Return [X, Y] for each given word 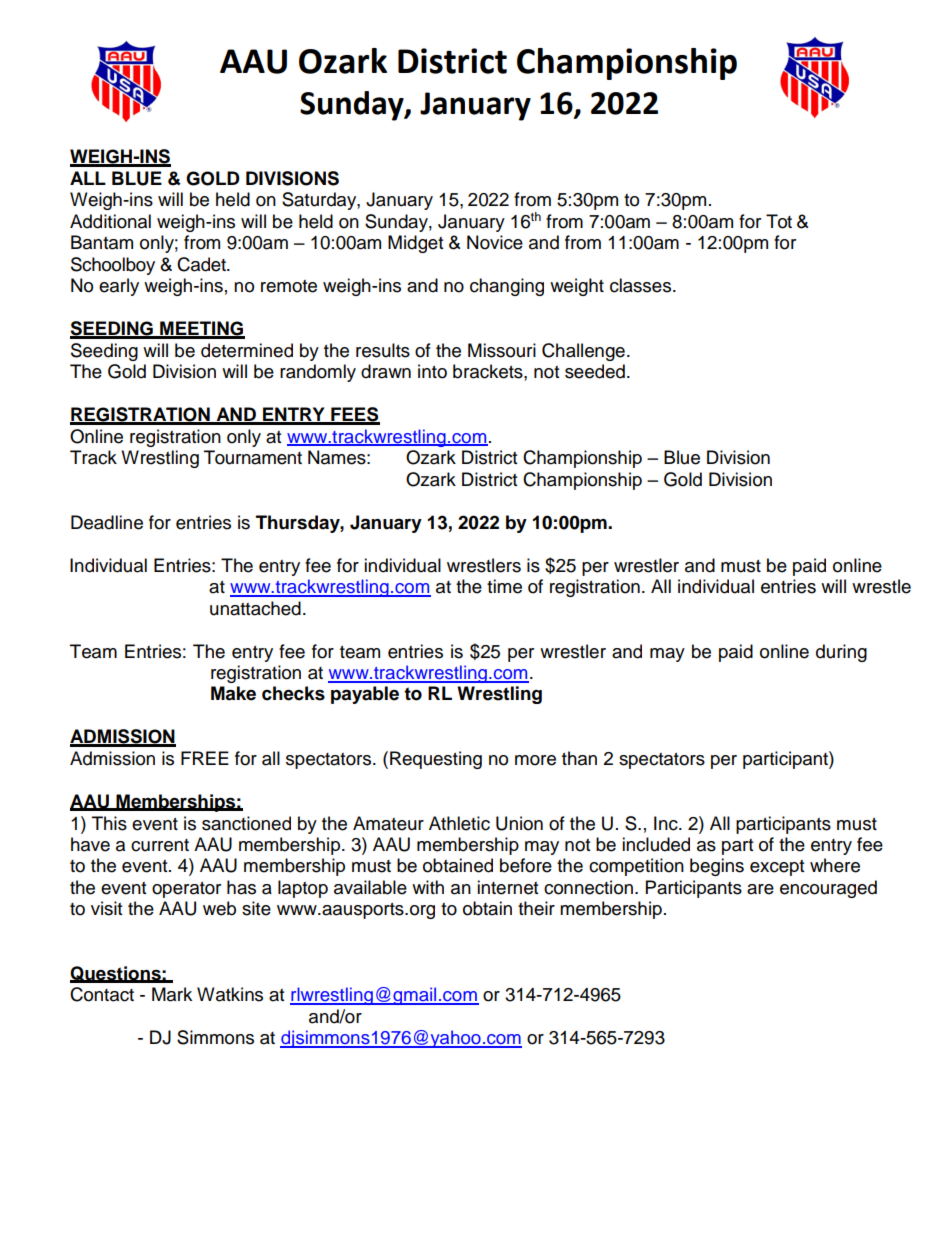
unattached [255, 608]
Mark [172, 994]
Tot [779, 221]
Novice [495, 242]
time [504, 586]
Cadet [202, 264]
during [841, 653]
